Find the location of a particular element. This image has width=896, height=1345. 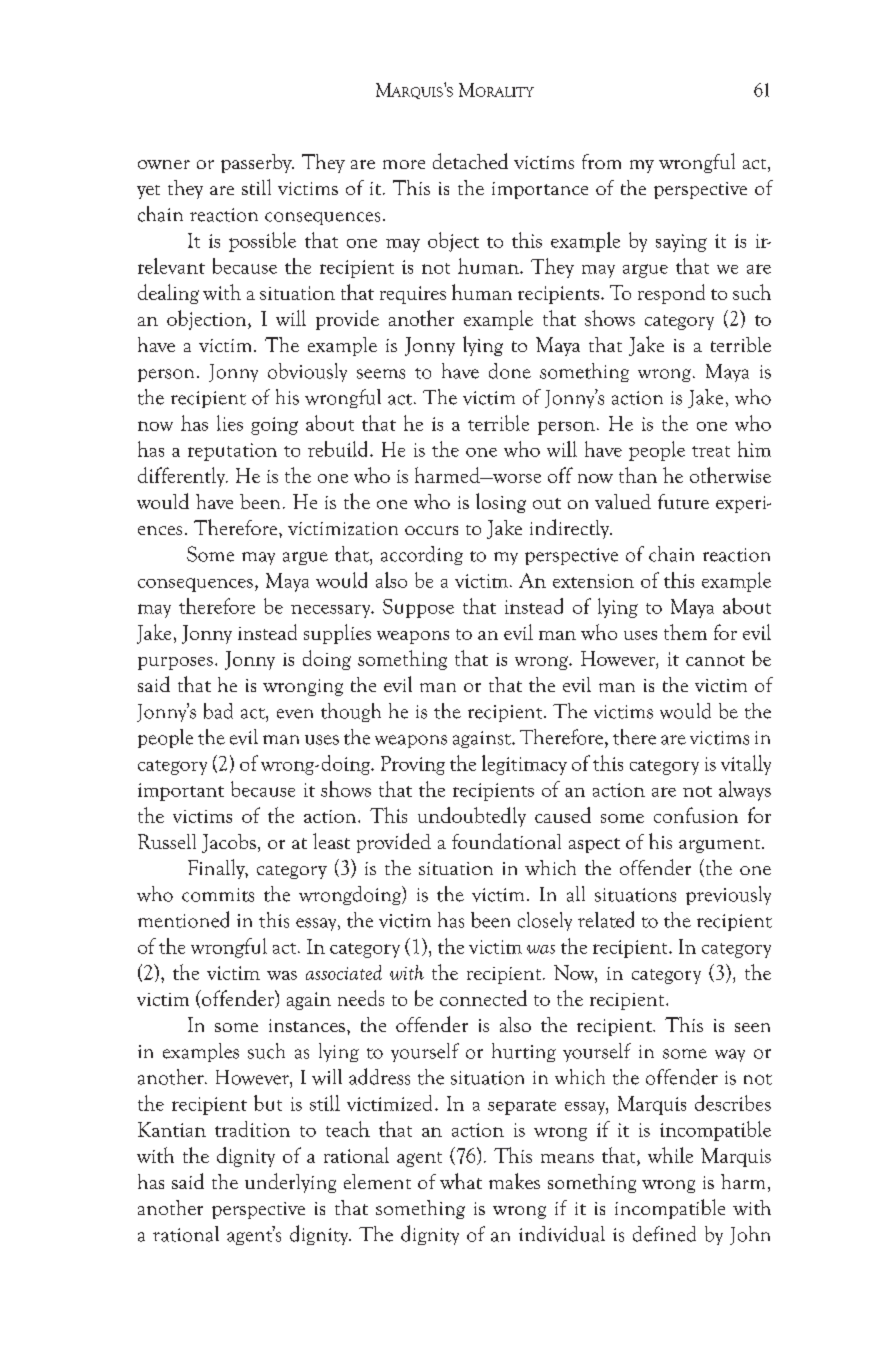

detached is located at coordinates (470, 161).
